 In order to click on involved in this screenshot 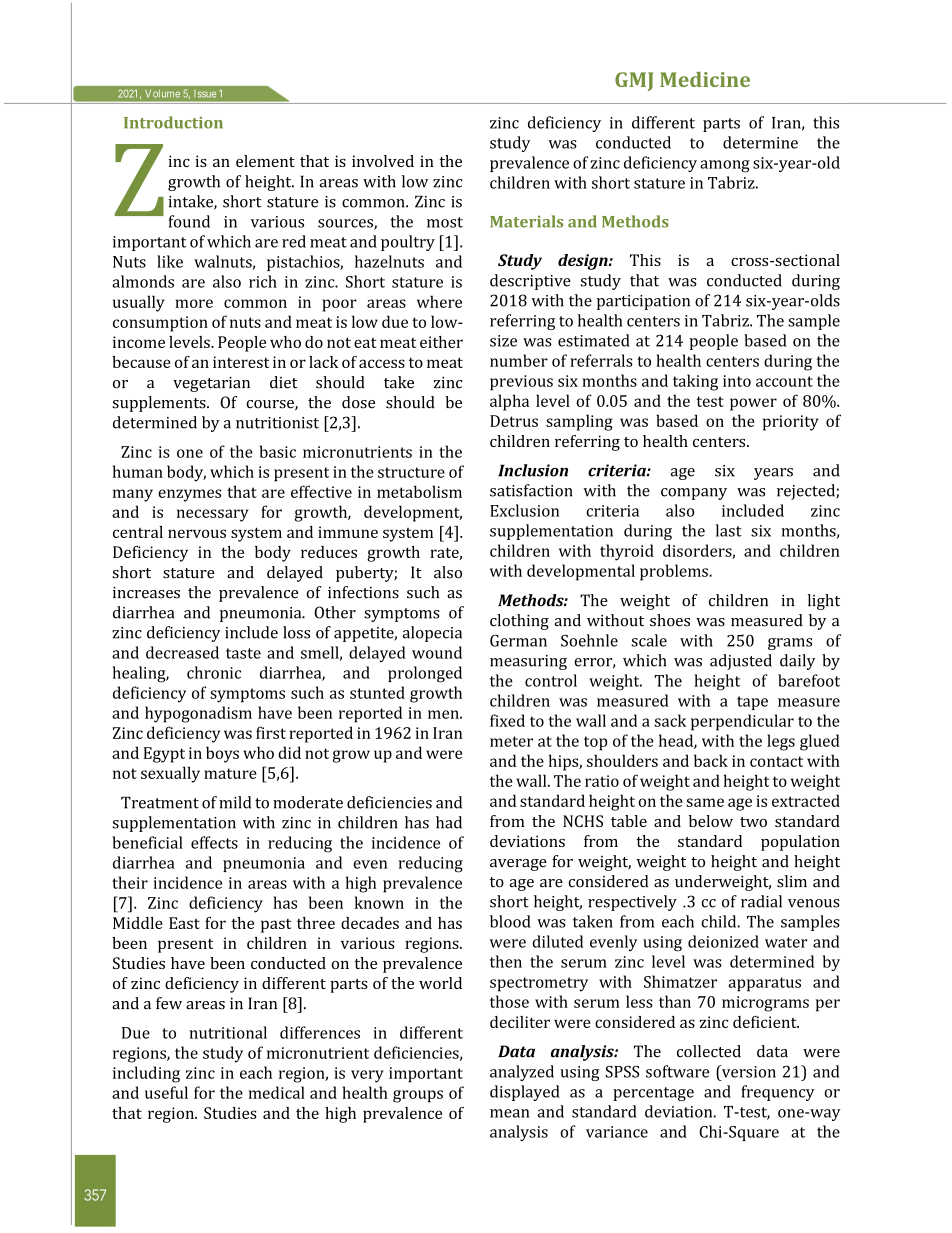, I will do `click(383, 161)`.
